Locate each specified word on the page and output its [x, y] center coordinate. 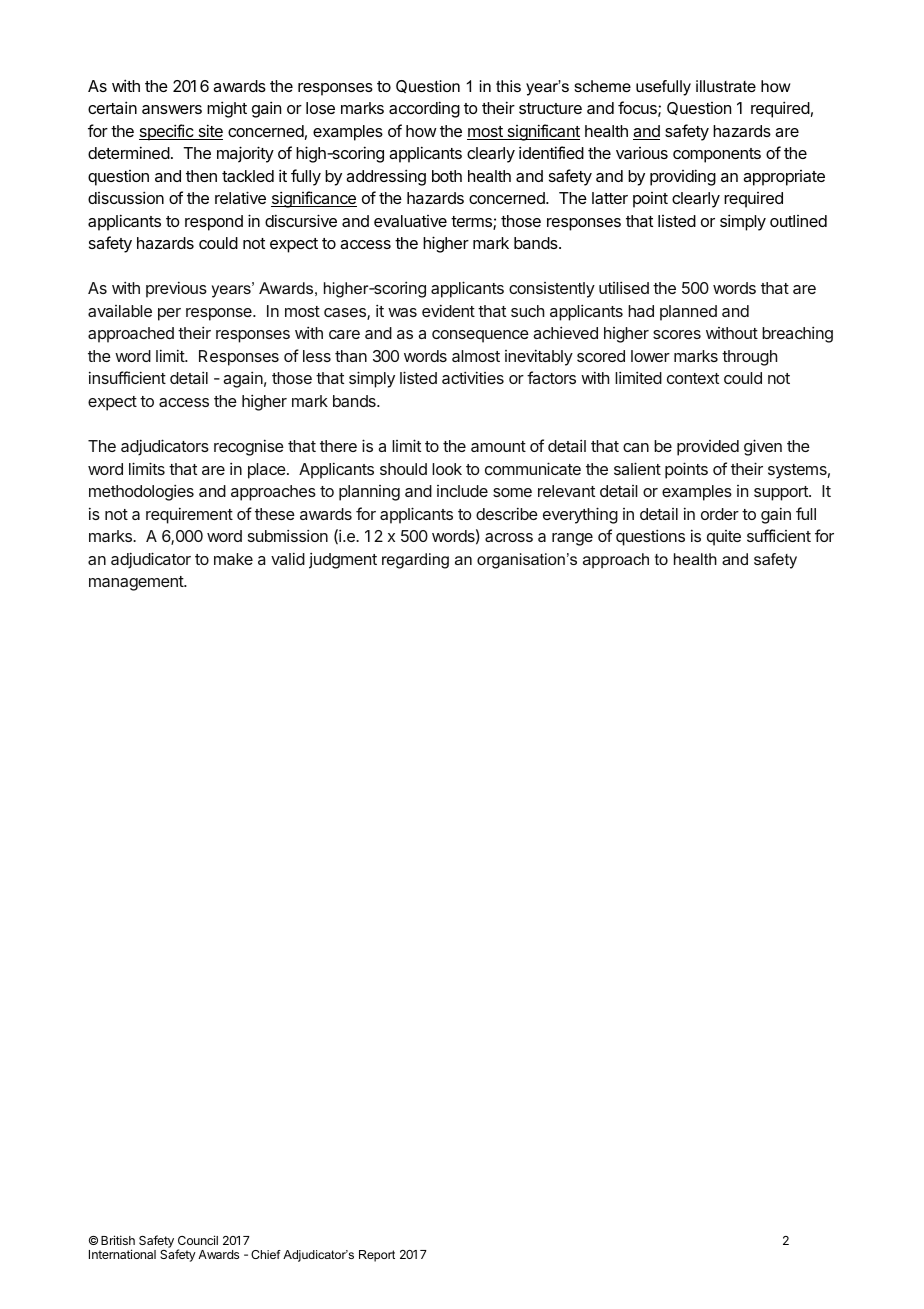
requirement [189, 515]
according [424, 109]
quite [724, 538]
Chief [266, 1254]
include [462, 491]
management [137, 583]
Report [377, 1256]
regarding [415, 561]
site [209, 132]
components [717, 155]
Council [198, 1240]
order [720, 514]
